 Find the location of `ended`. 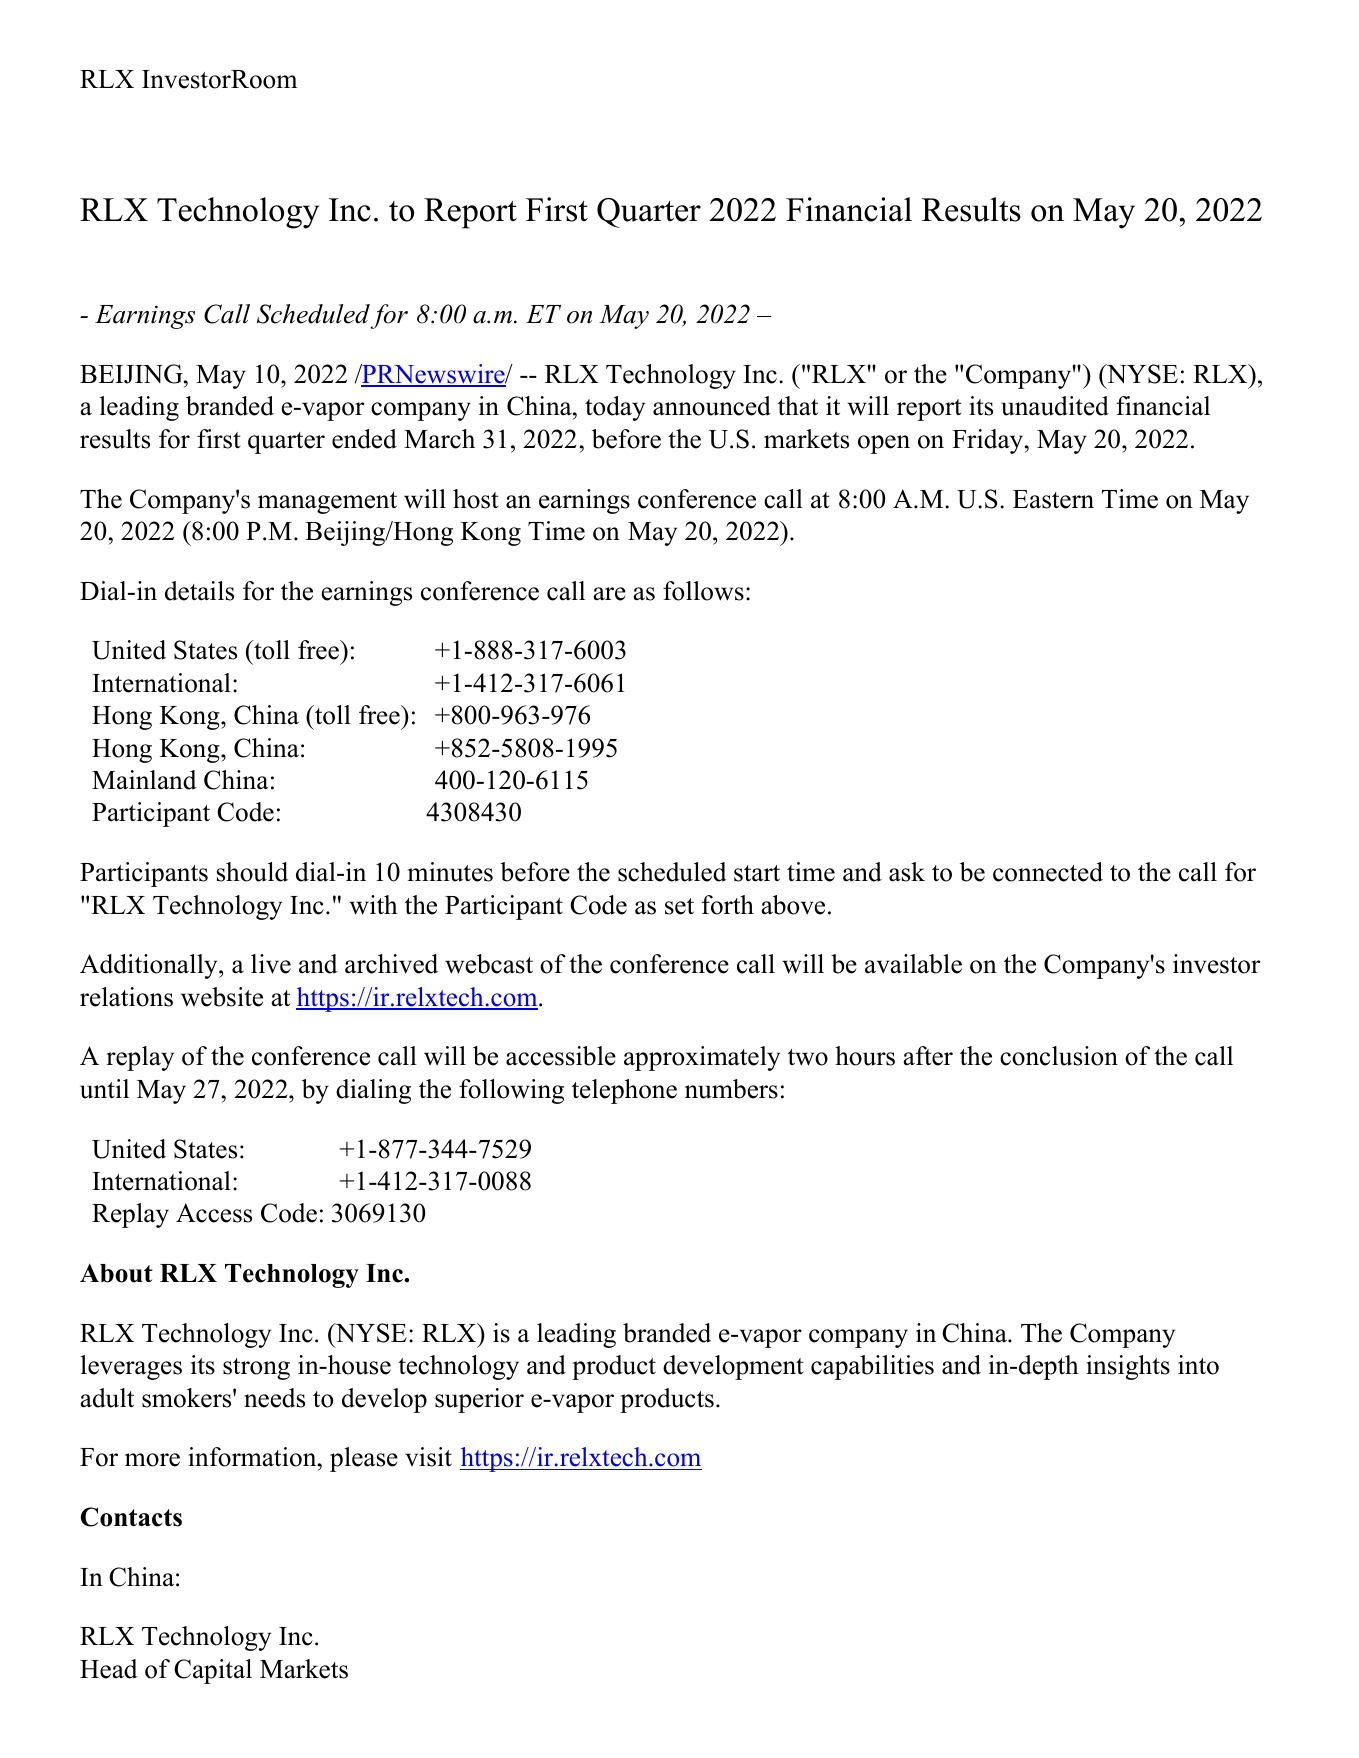

ended is located at coordinates (364, 439).
